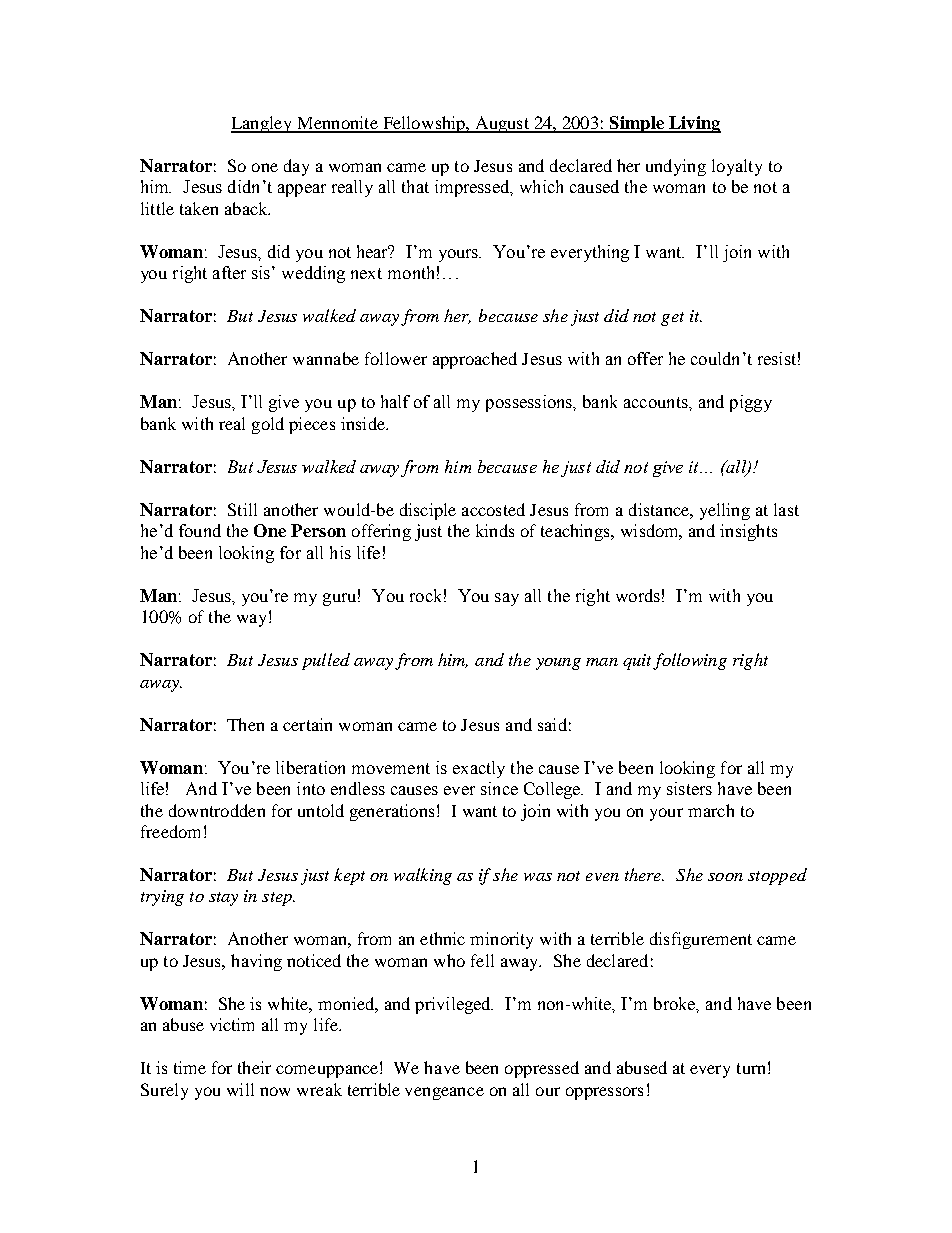 The height and width of the screenshot is (1233, 952). I want to click on vengeance, so click(444, 1093).
